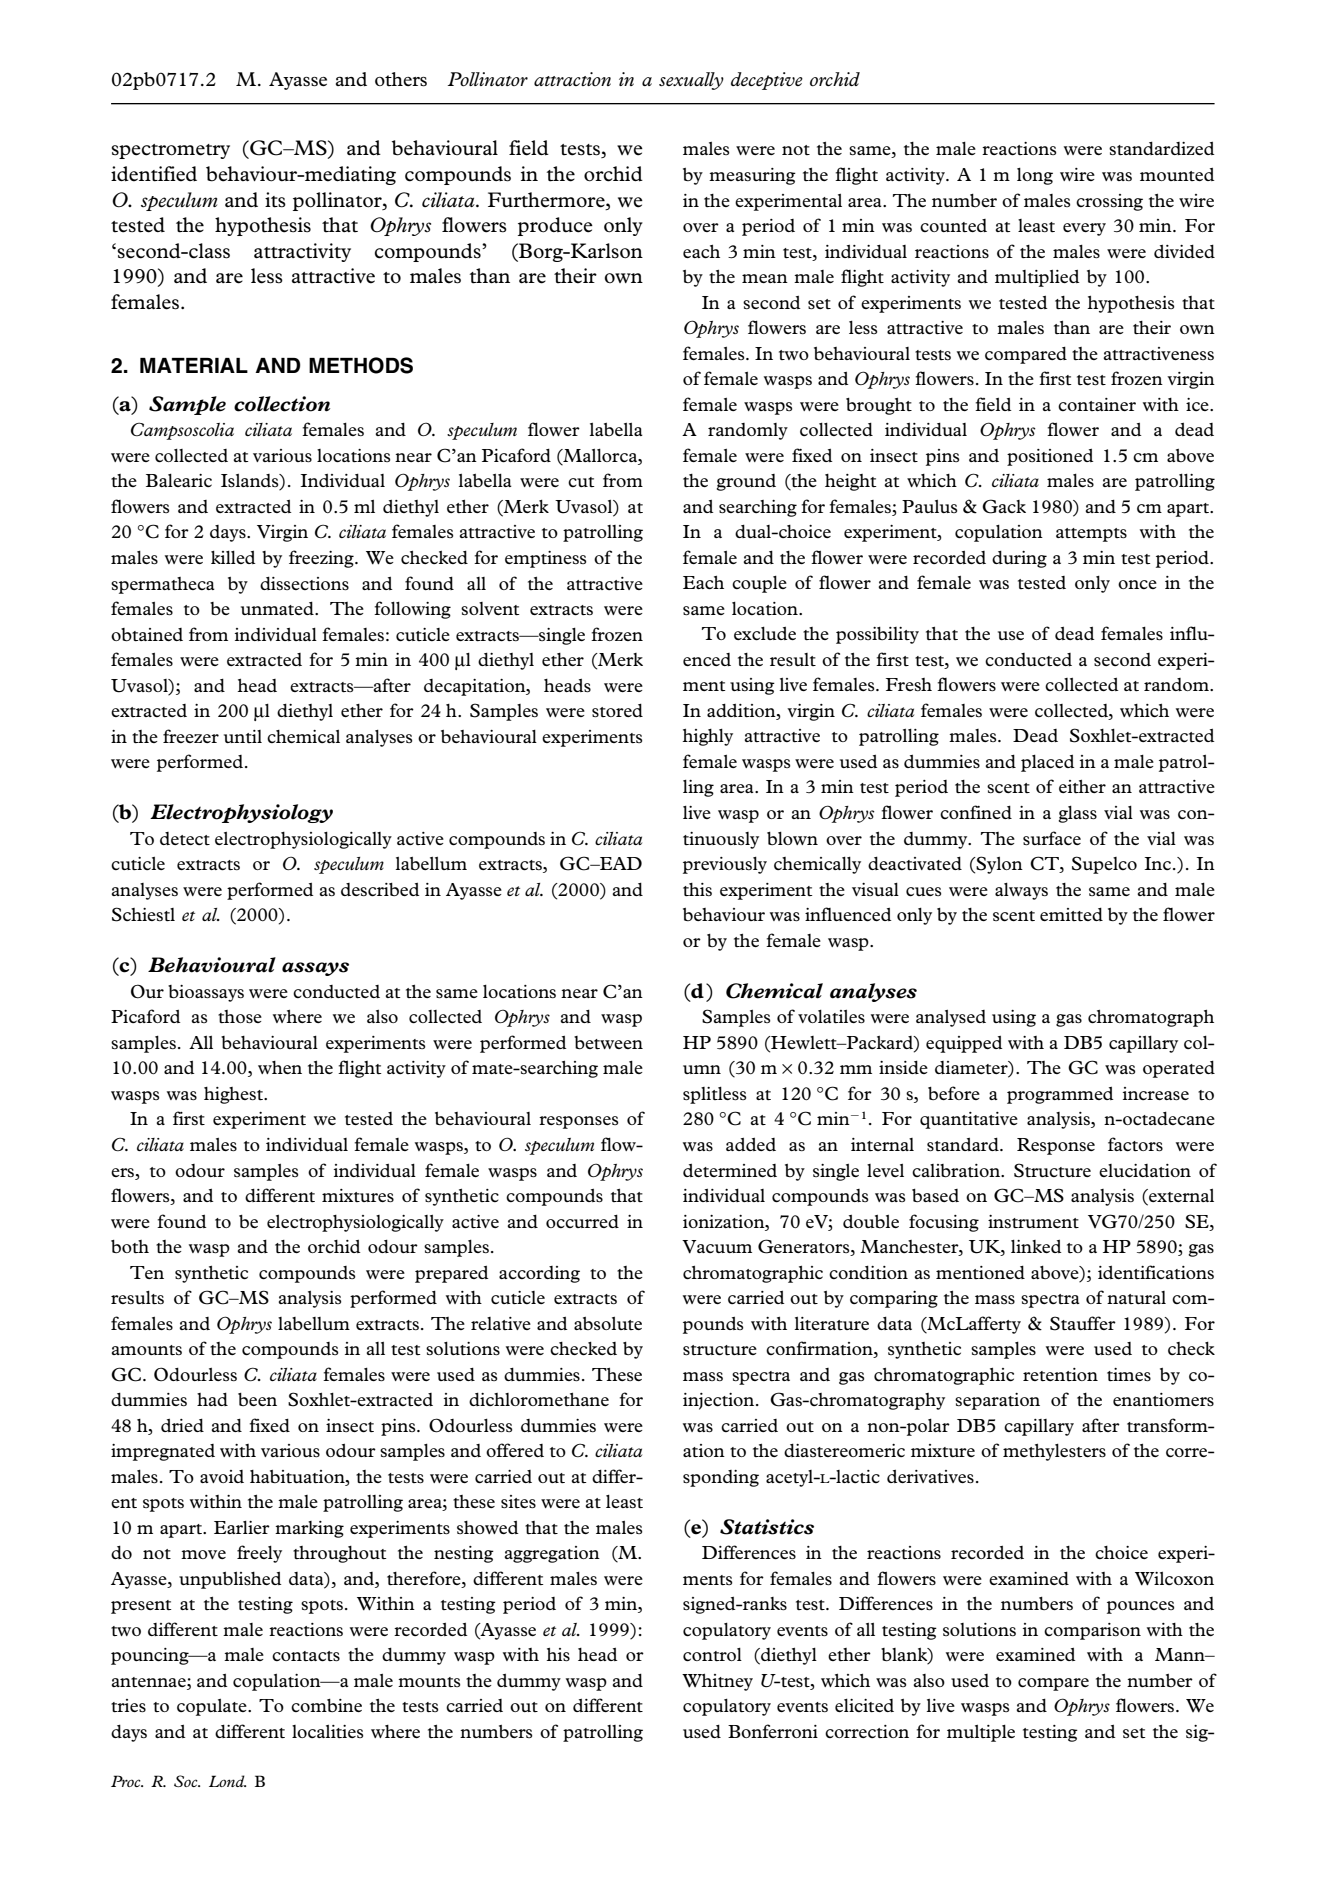  What do you see at coordinates (170, 151) in the page?
I see `spectrometry` at bounding box center [170, 151].
